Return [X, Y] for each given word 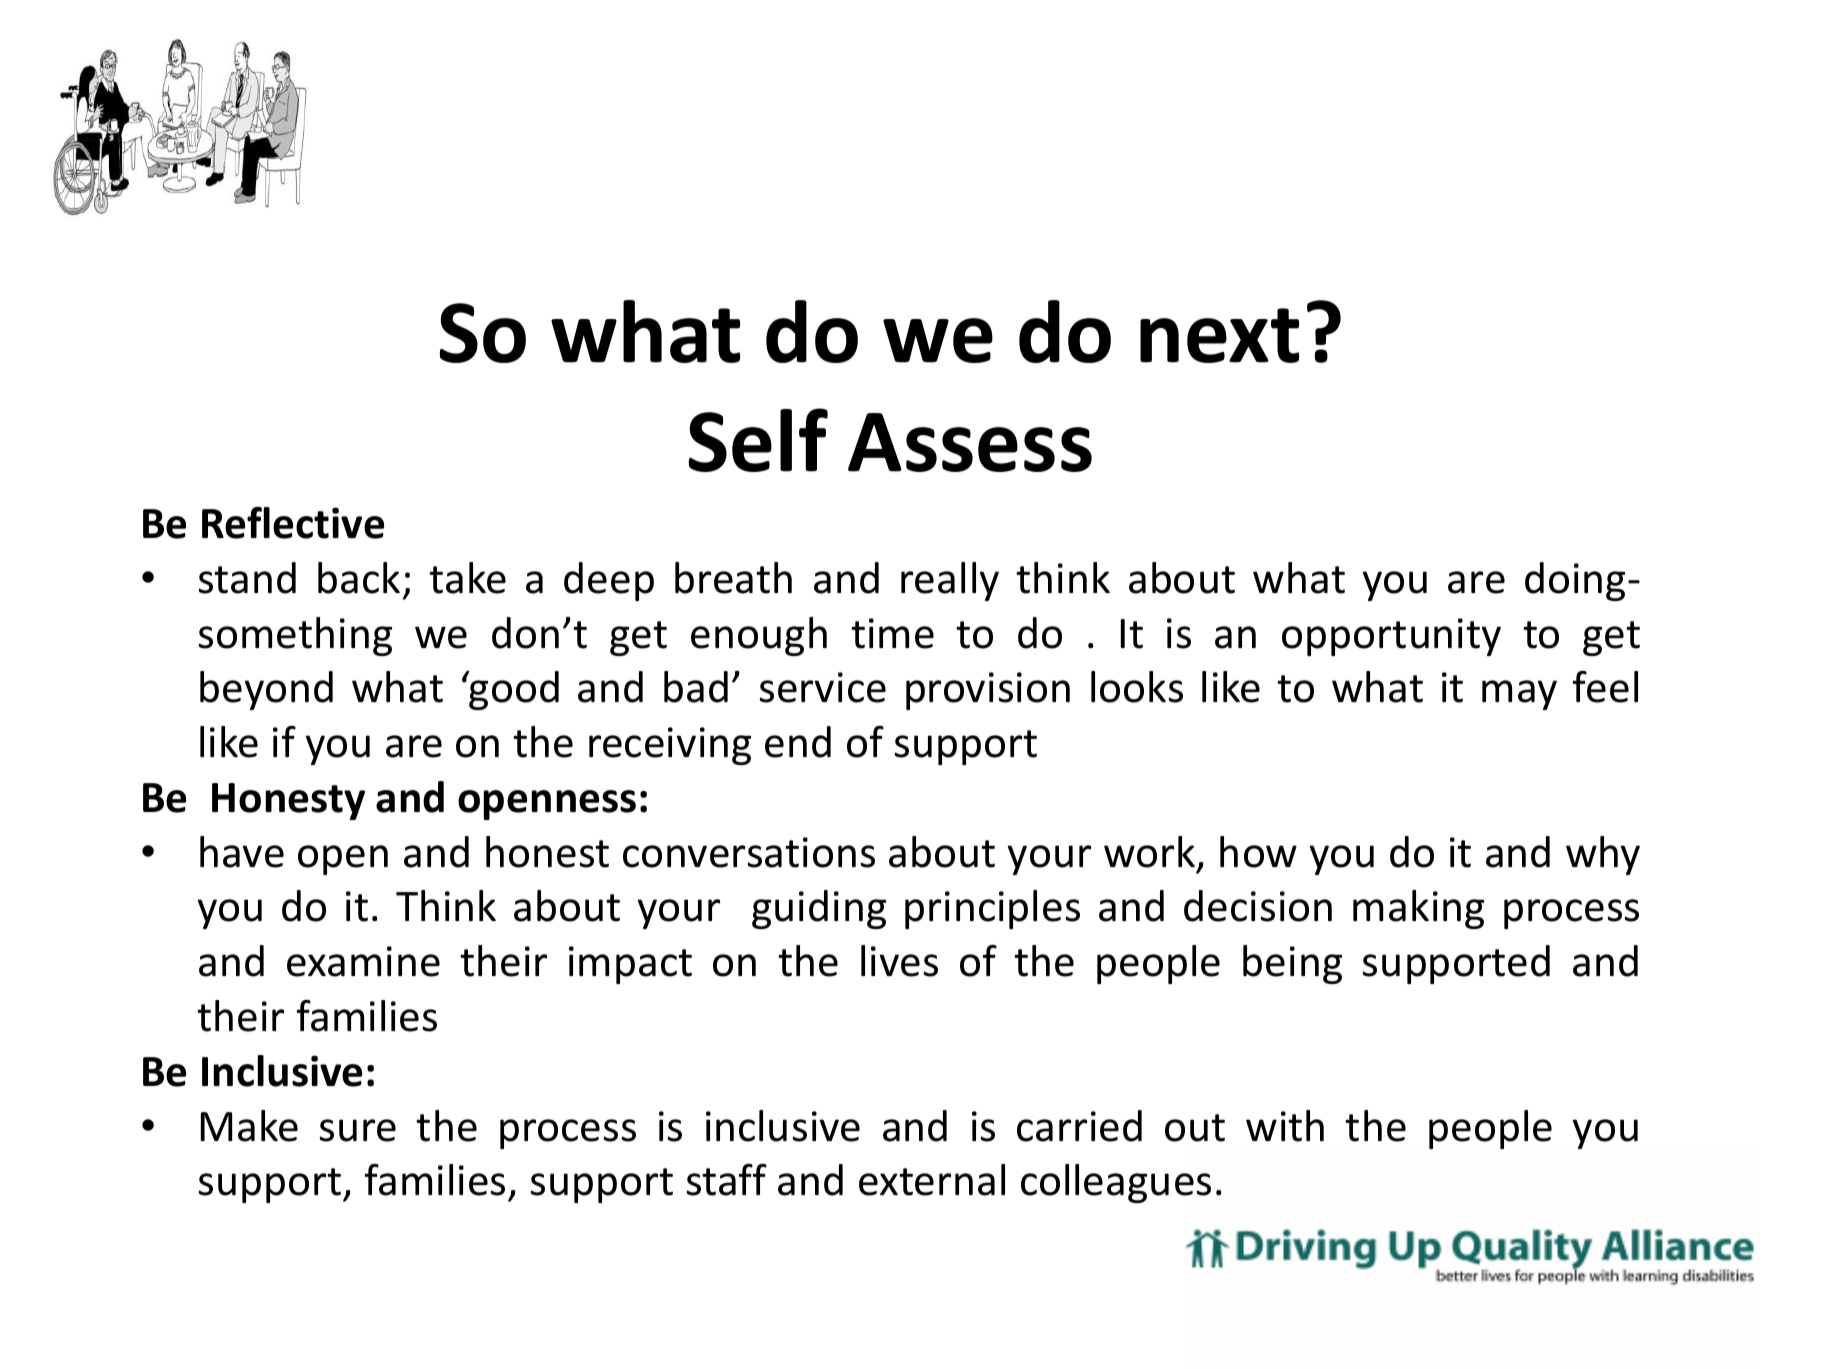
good [513, 690]
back [359, 578]
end [798, 742]
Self [758, 440]
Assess [970, 442]
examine [363, 961]
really [950, 581]
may [1519, 695]
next [1219, 335]
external [932, 1180]
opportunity [1391, 637]
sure [358, 1130]
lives [899, 961]
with [1285, 1126]
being [1292, 964]
